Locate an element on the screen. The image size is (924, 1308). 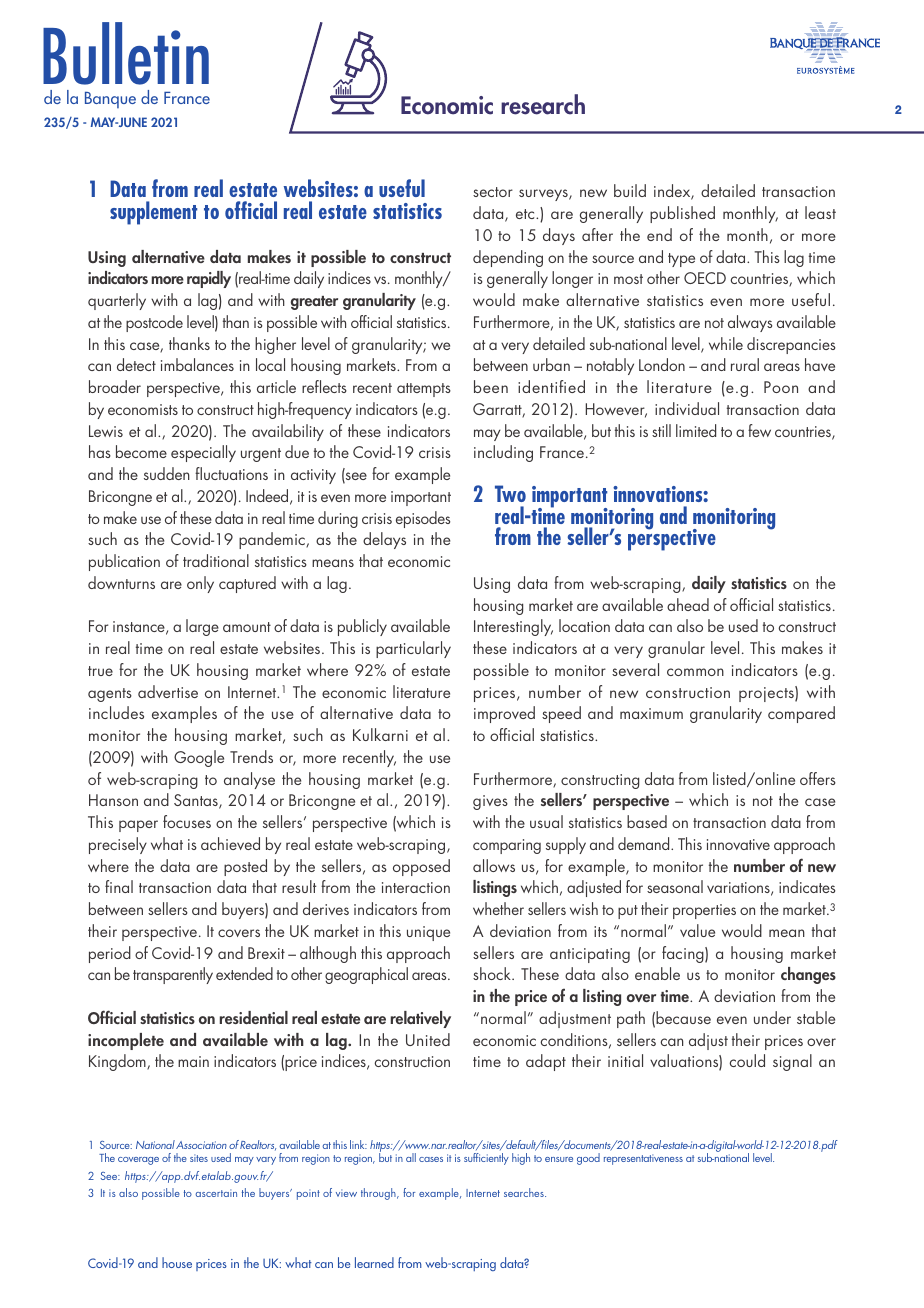
research is located at coordinates (543, 104).
